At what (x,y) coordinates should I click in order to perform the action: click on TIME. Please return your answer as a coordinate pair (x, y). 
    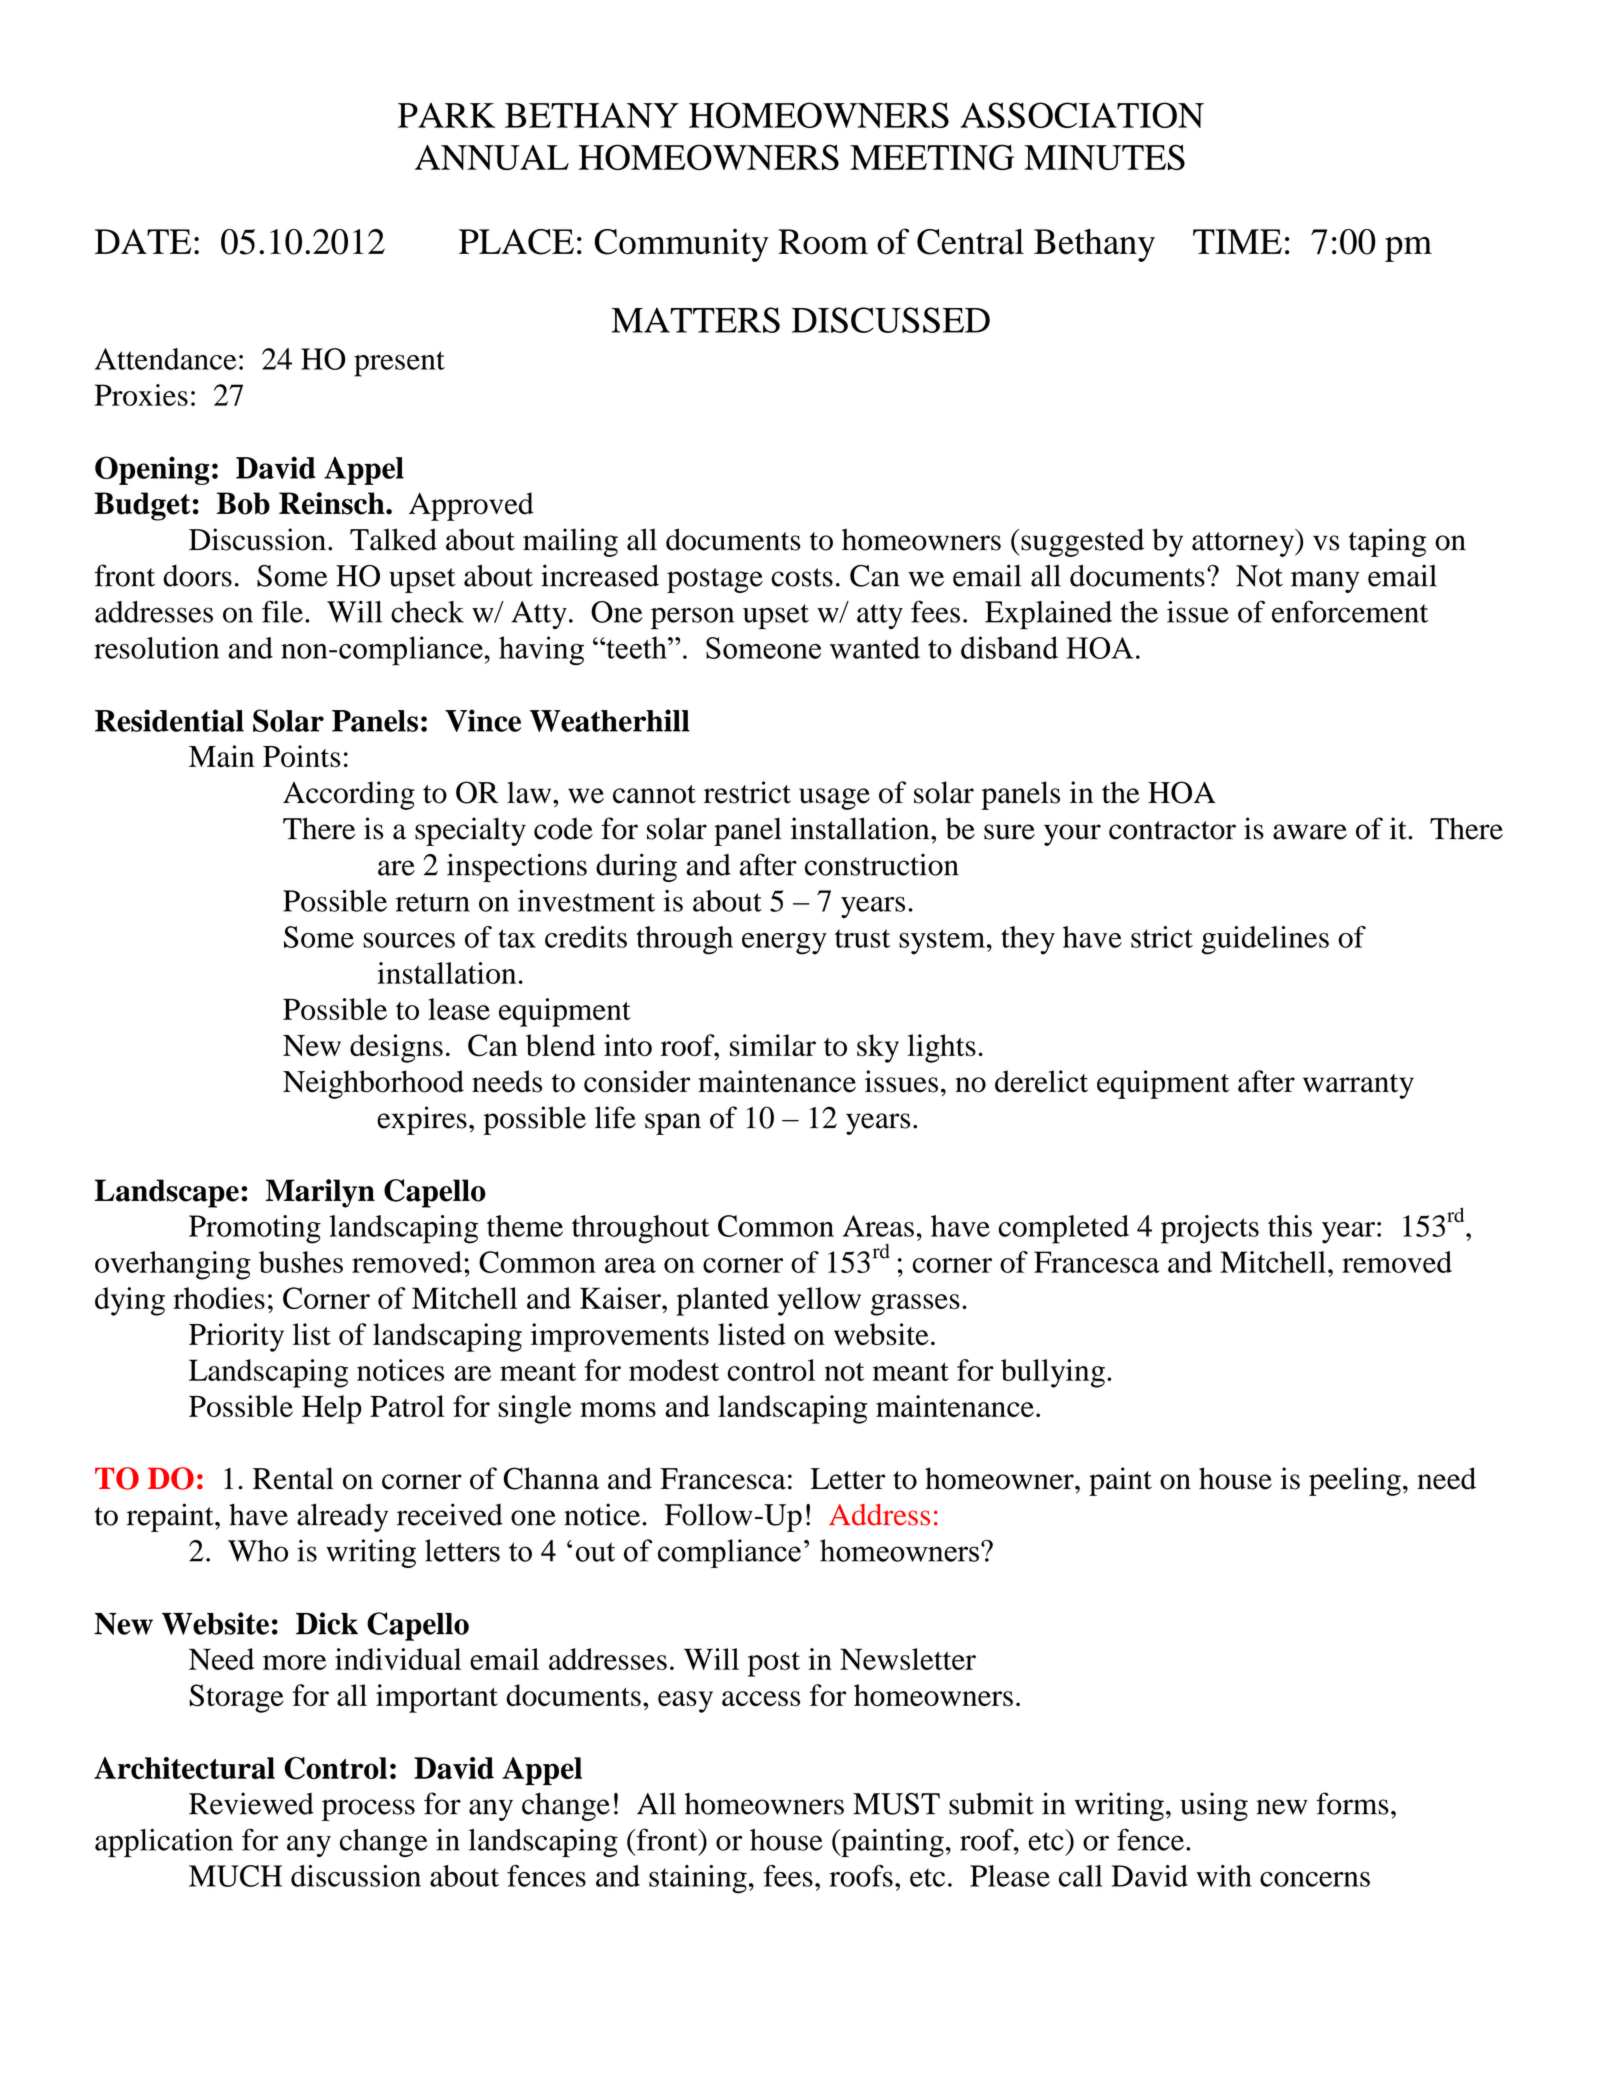
    Looking at the image, I should click on (1237, 241).
